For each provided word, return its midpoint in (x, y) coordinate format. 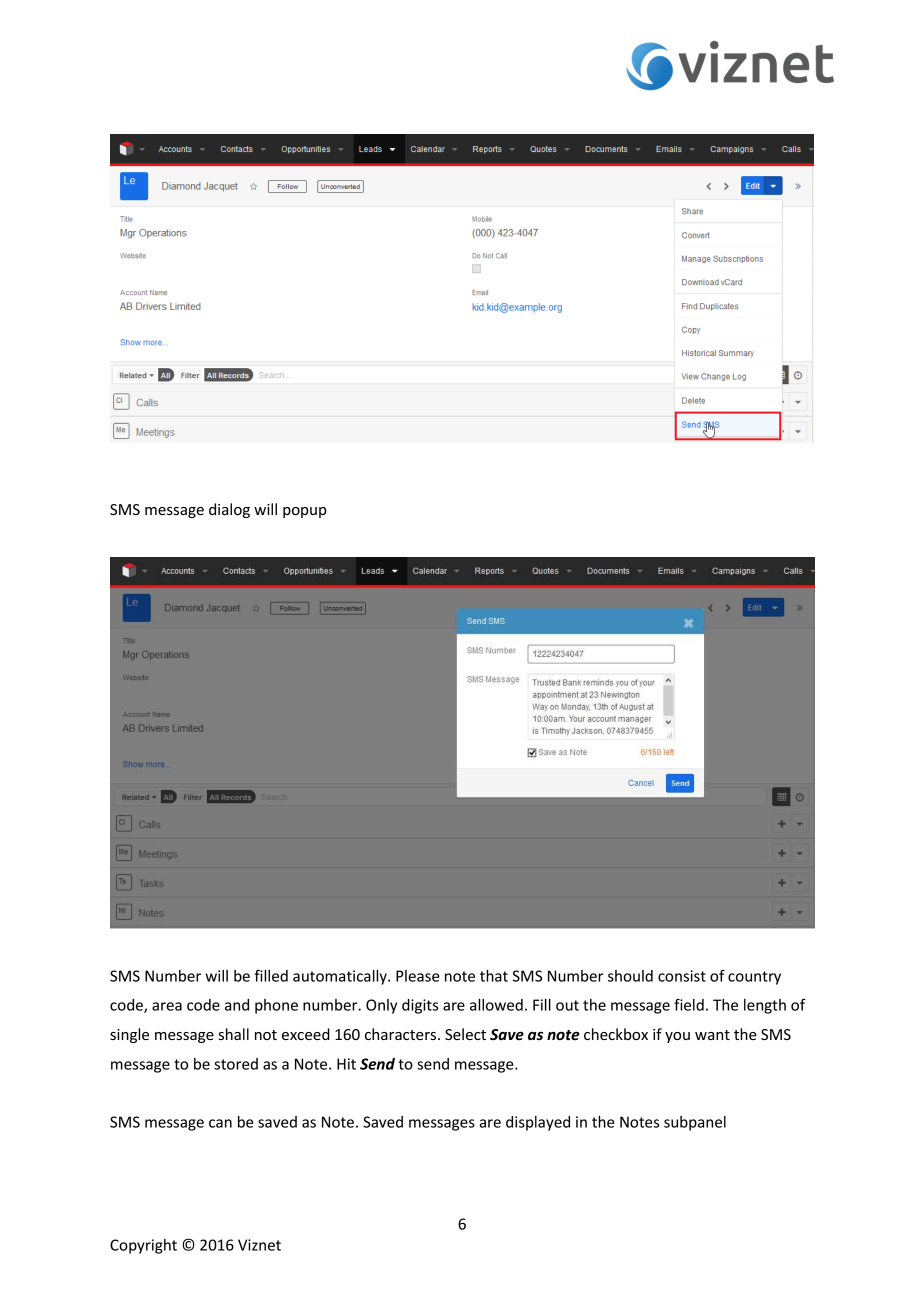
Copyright (143, 1246)
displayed (538, 1123)
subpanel (695, 1123)
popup (305, 512)
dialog (229, 510)
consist (682, 976)
